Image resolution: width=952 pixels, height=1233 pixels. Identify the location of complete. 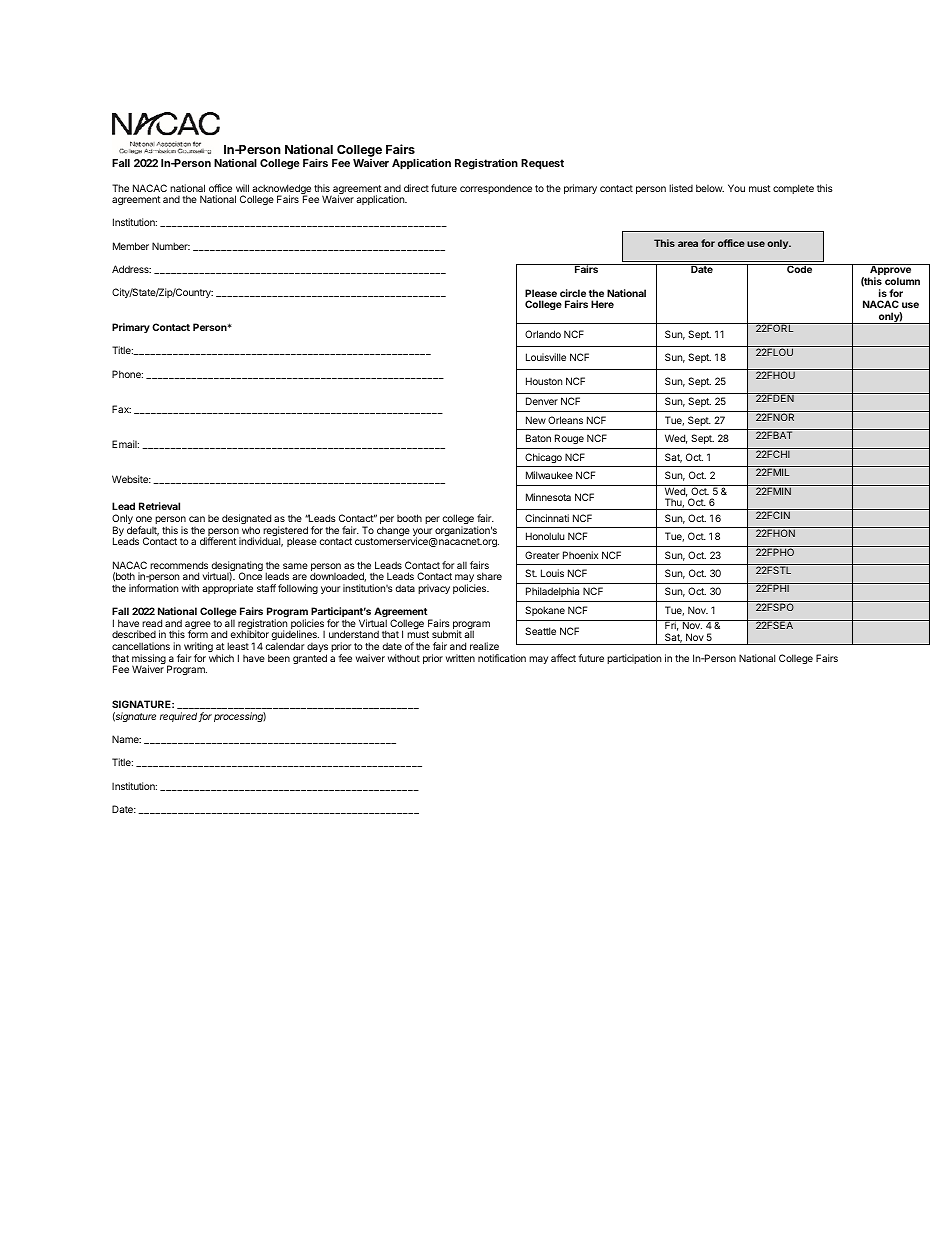
(793, 189).
